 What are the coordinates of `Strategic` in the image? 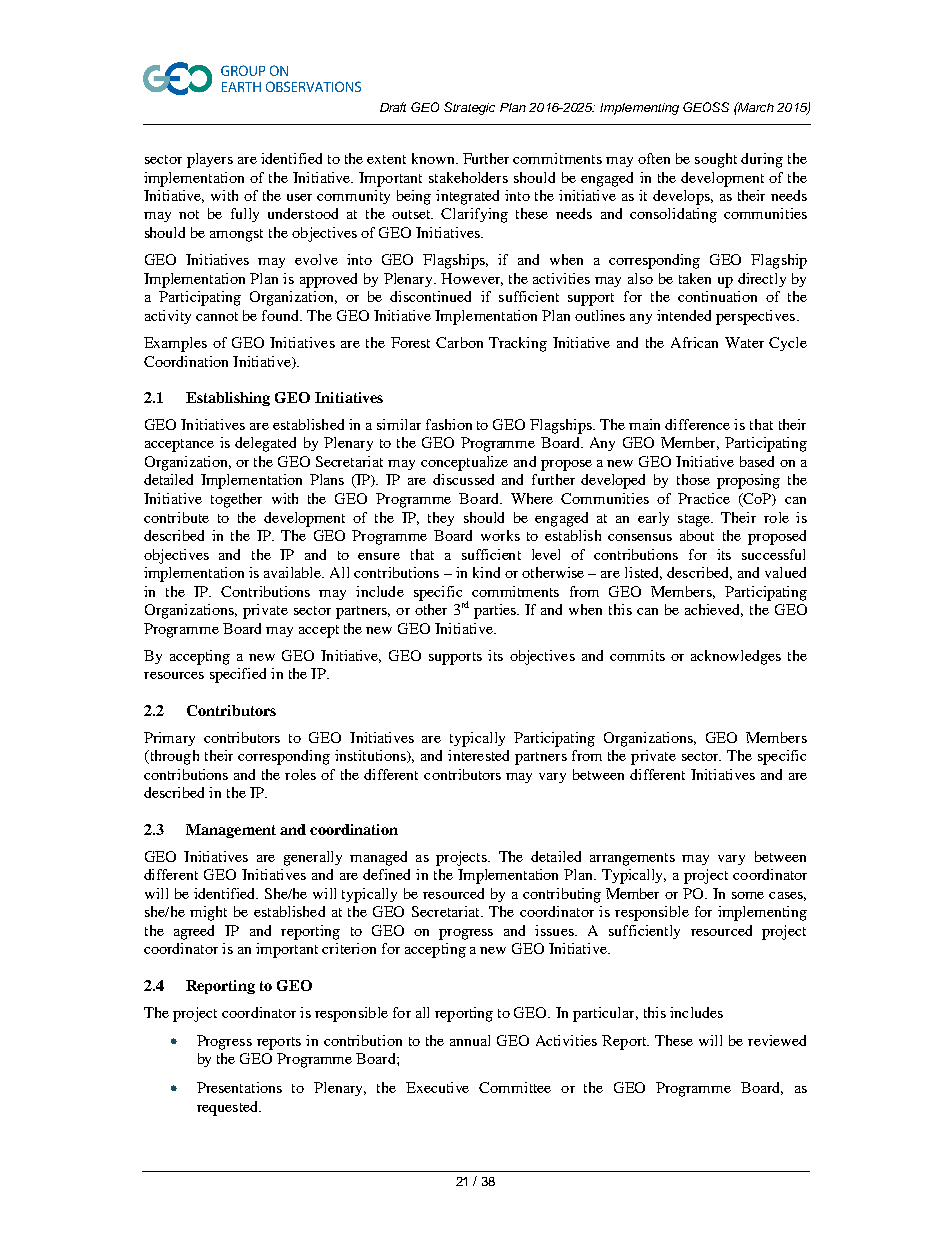 It's located at (469, 108).
